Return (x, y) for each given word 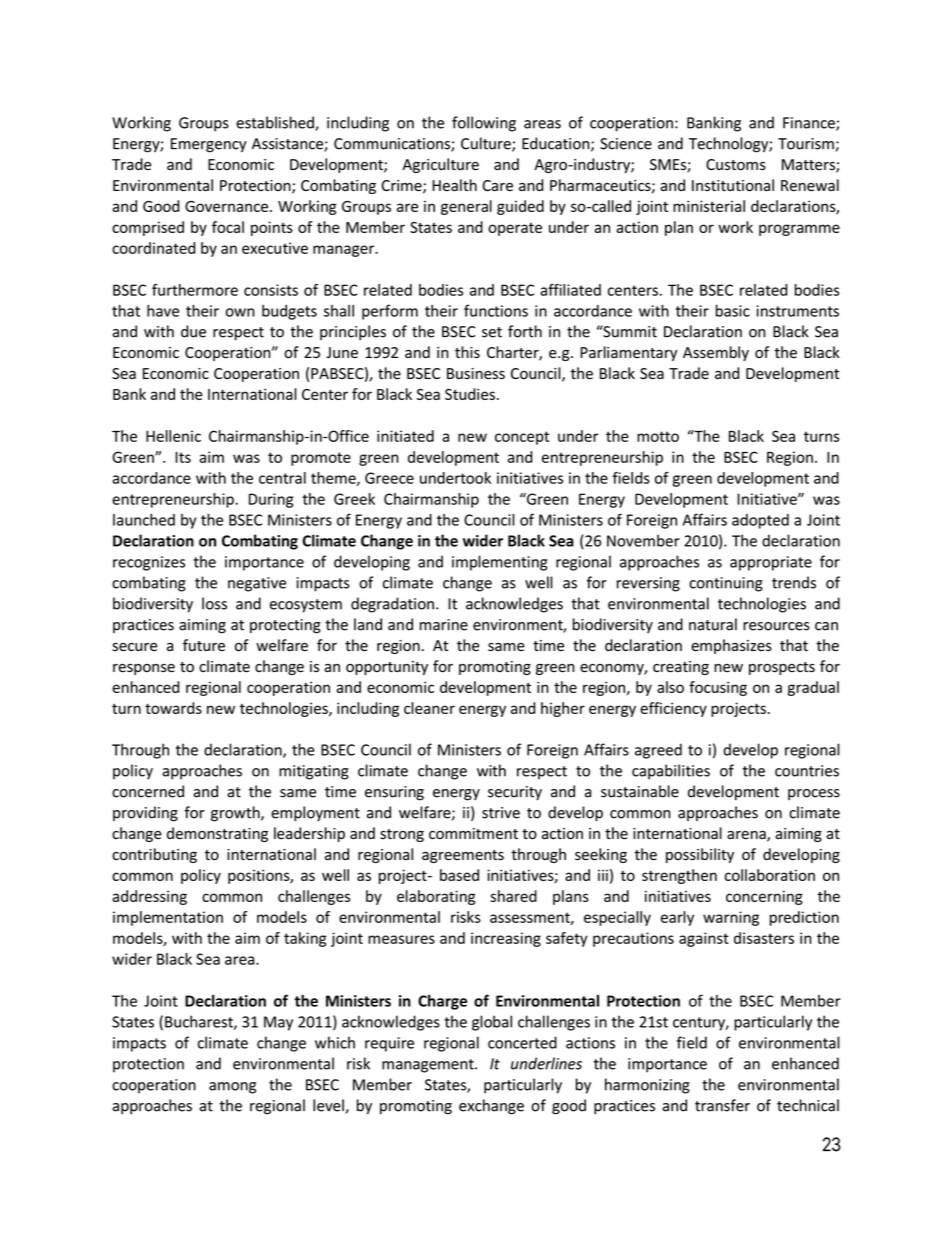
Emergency (209, 145)
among (232, 1088)
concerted (522, 1042)
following (484, 124)
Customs (736, 165)
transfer (722, 1105)
